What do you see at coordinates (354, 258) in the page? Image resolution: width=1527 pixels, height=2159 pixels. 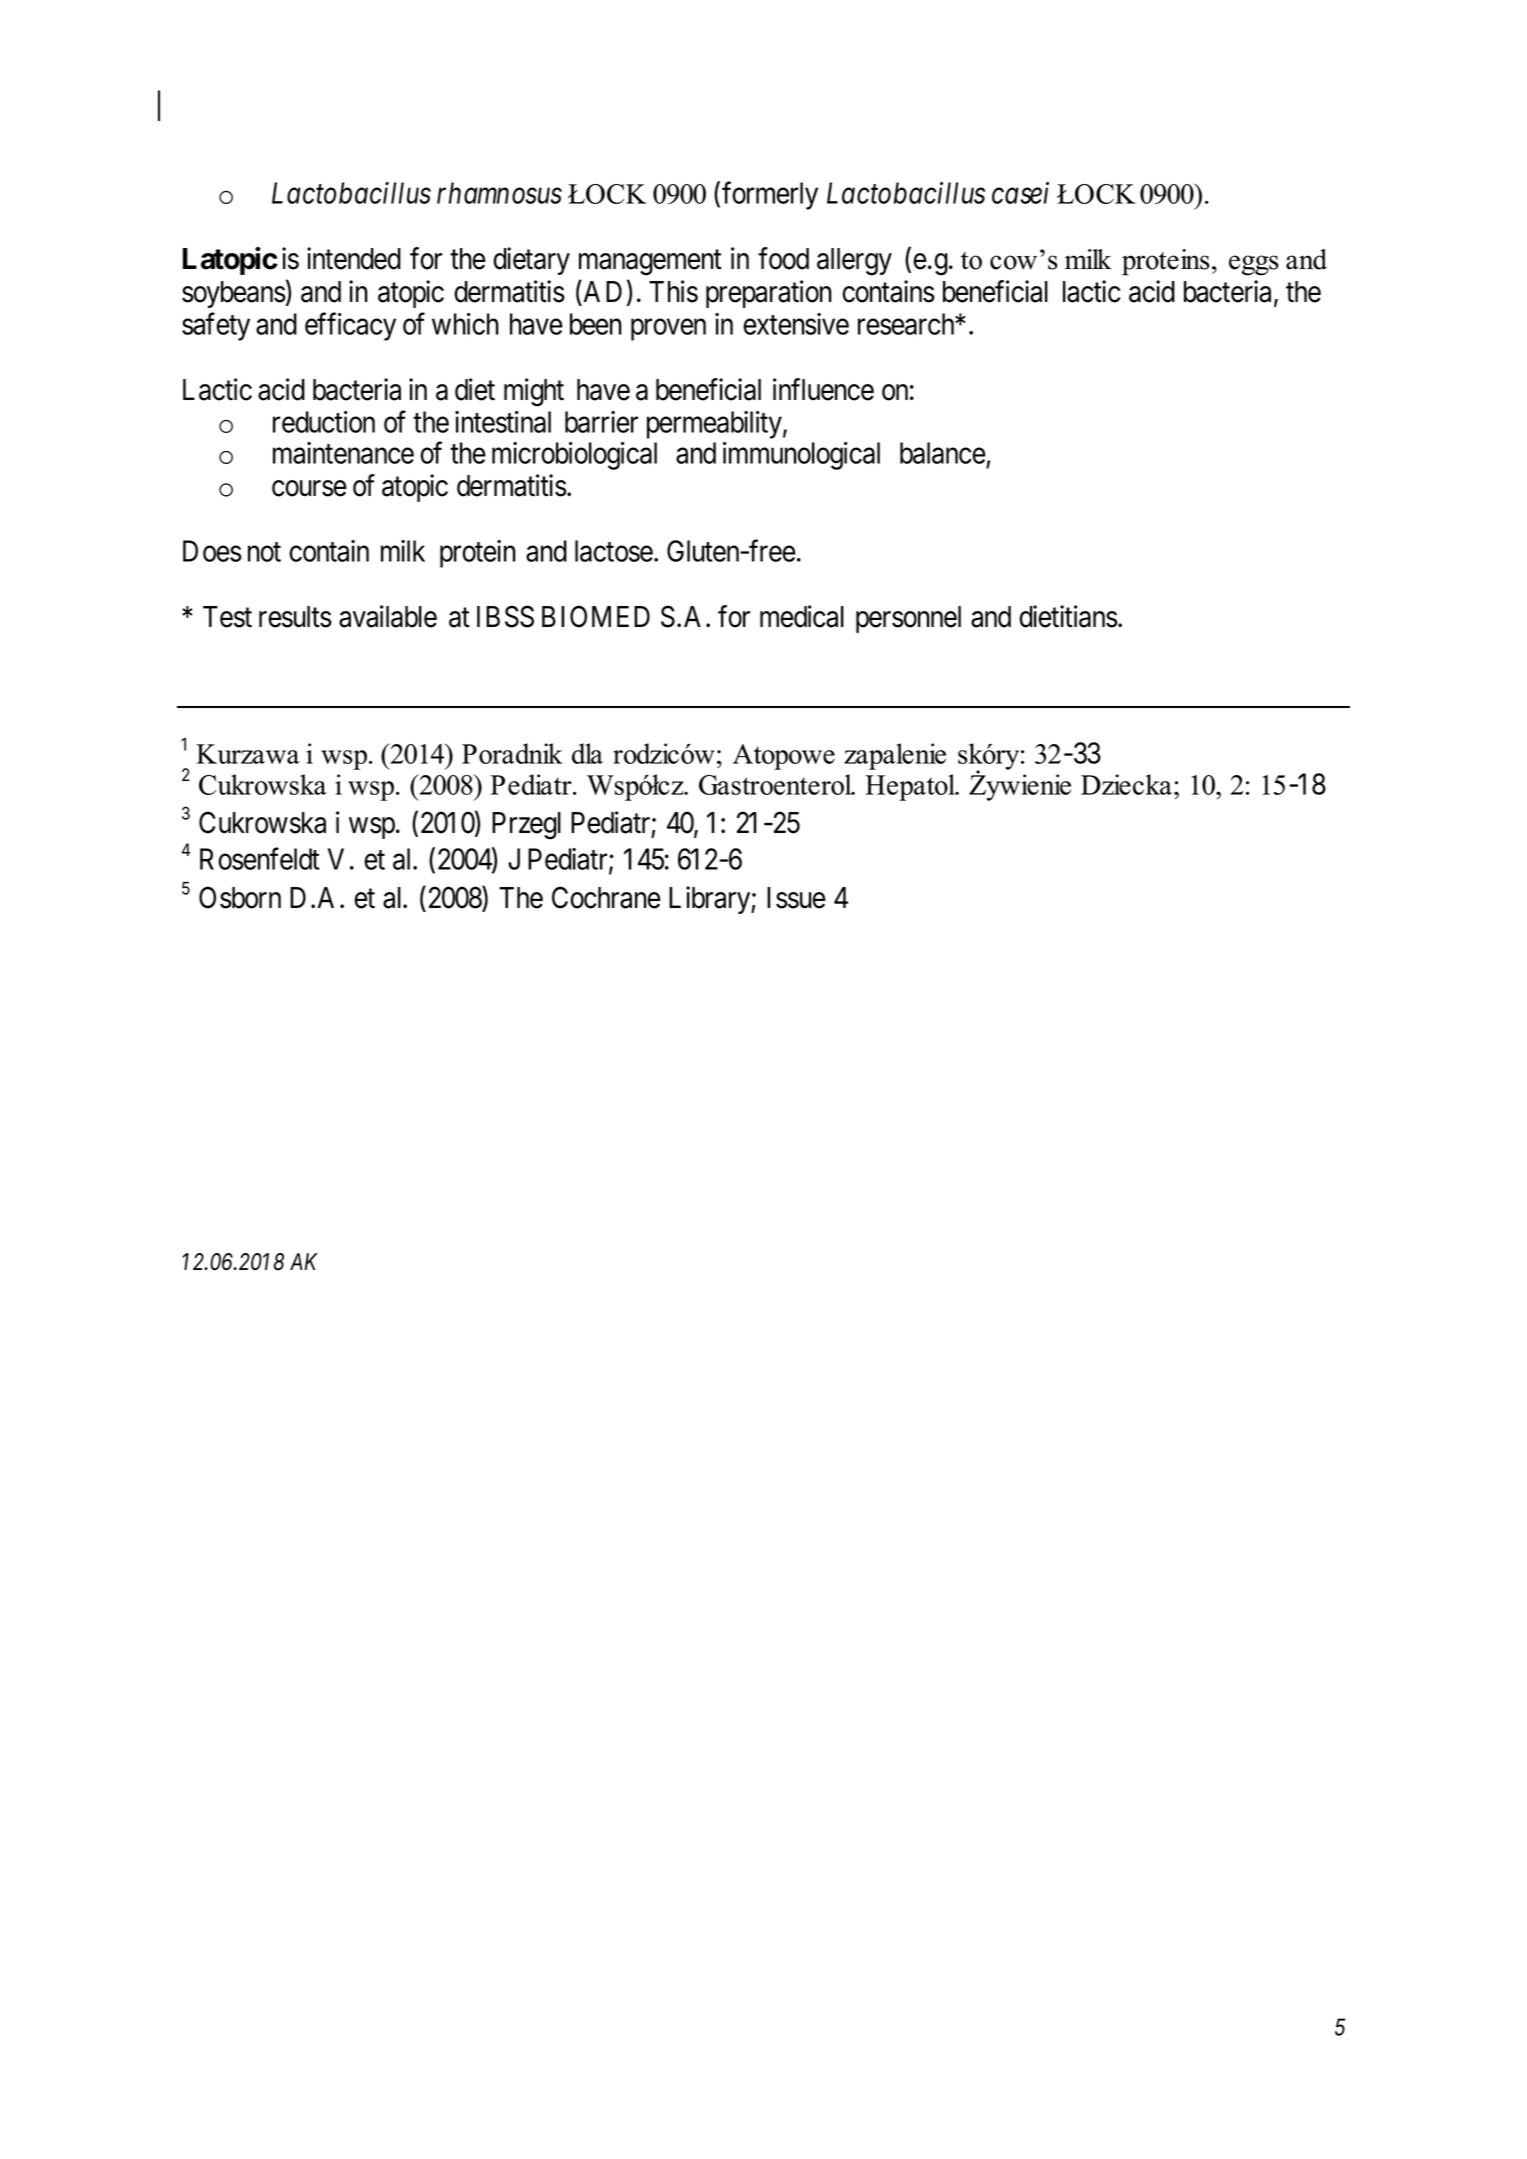 I see `intended` at bounding box center [354, 258].
